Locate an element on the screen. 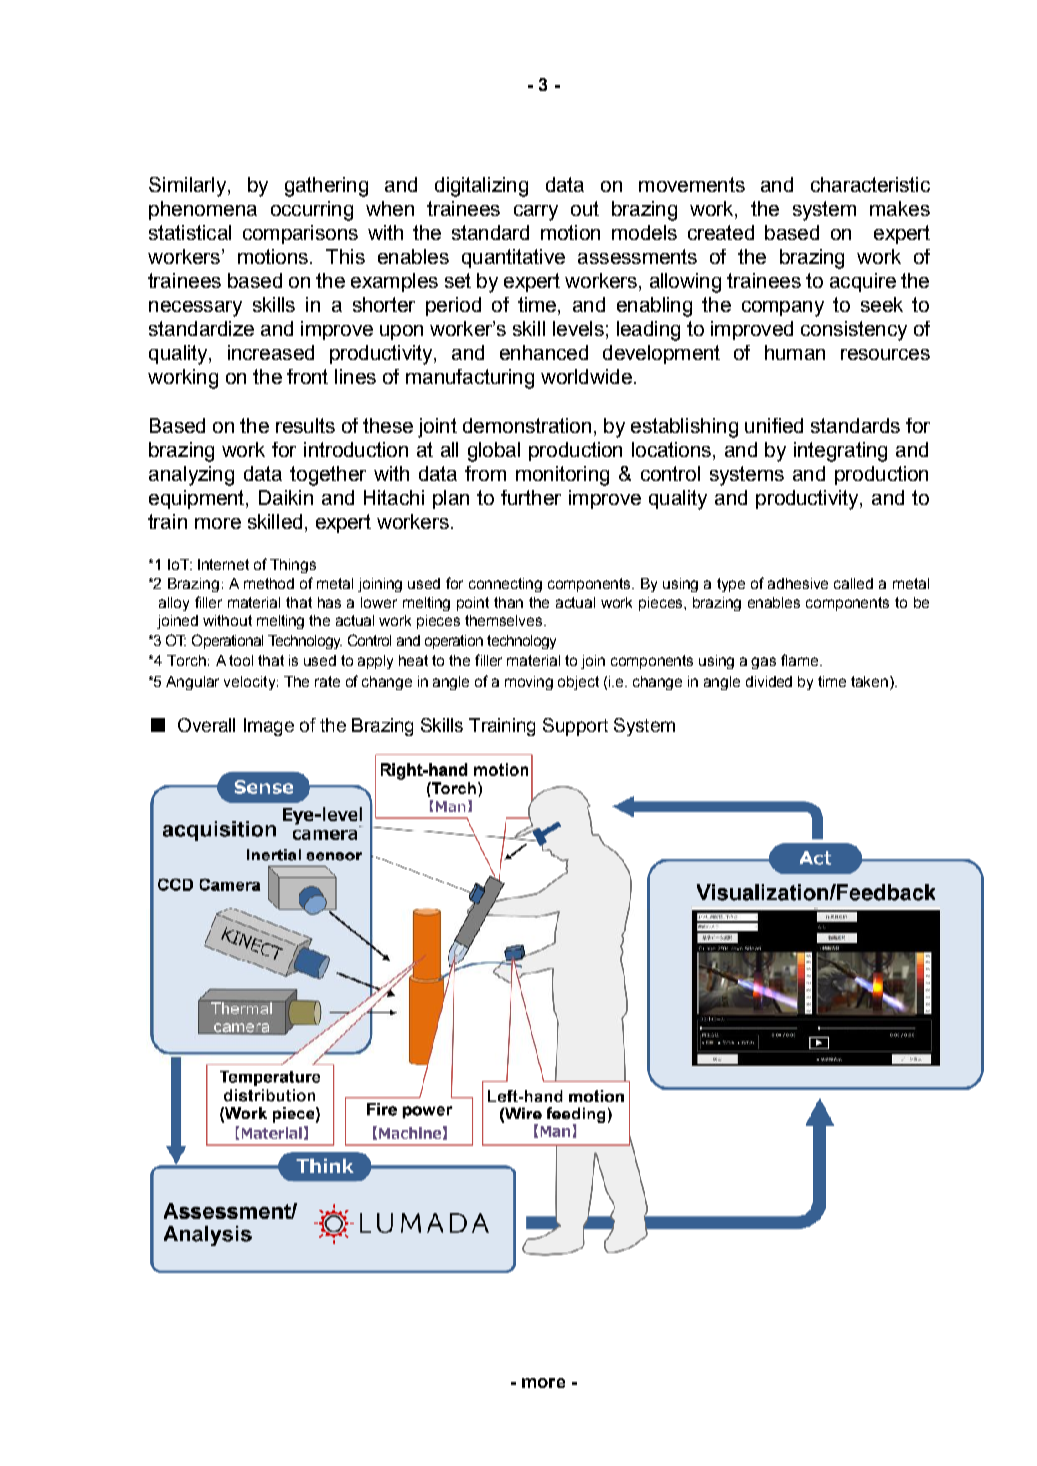 The width and height of the screenshot is (1037, 1466). further is located at coordinates (531, 497).
